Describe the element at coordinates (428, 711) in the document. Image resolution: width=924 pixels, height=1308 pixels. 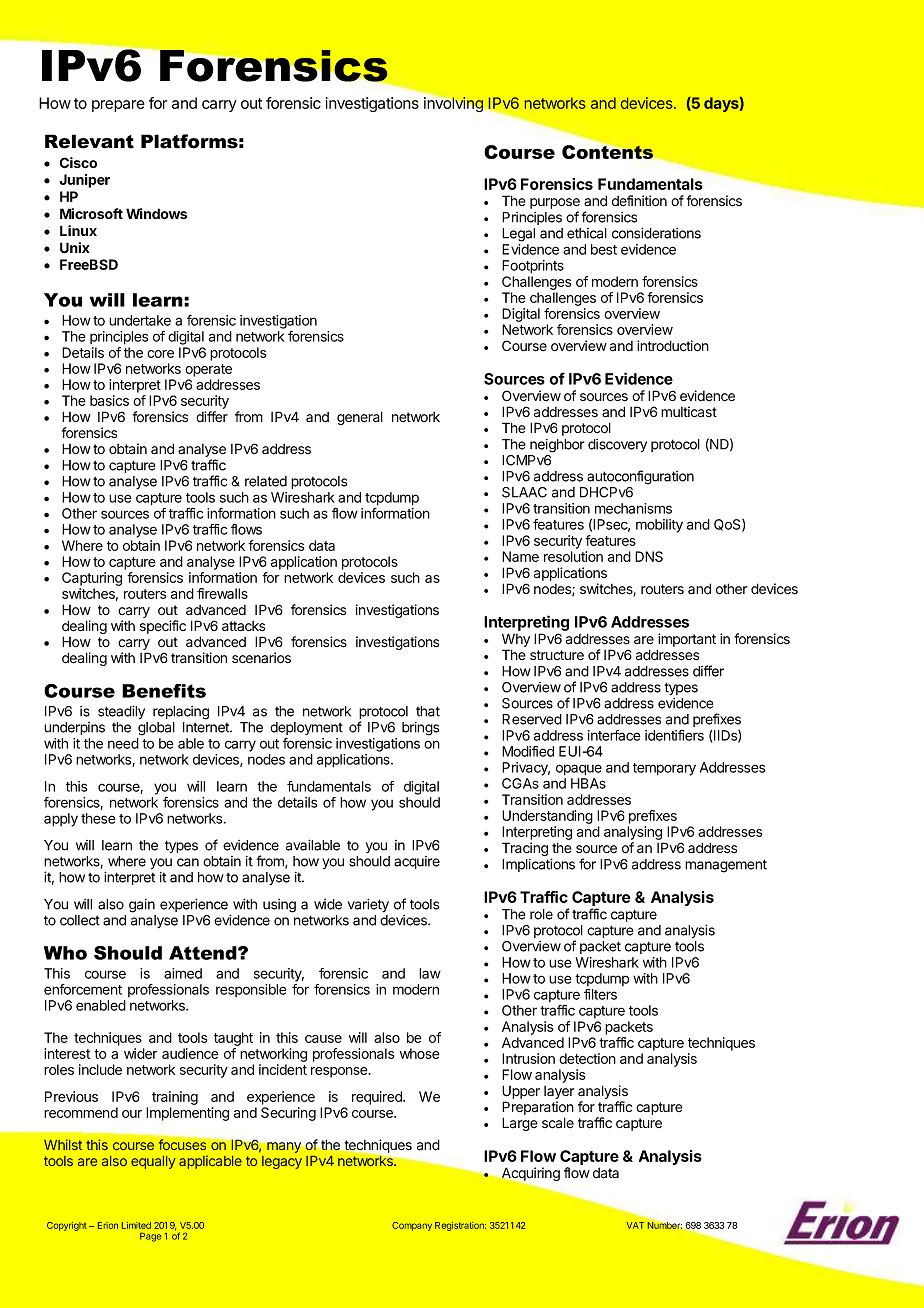
I see `that` at that location.
